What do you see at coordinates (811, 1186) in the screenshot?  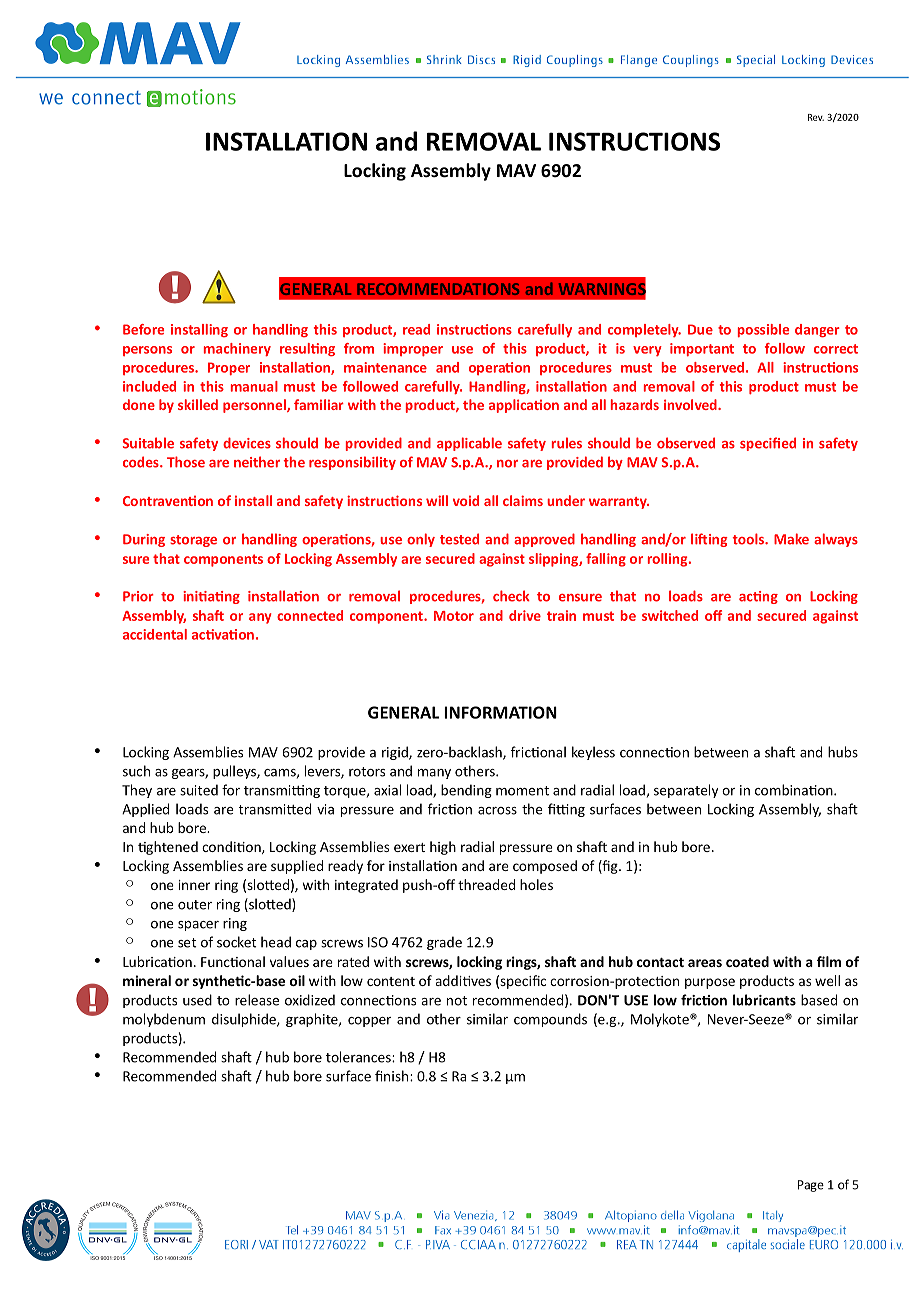 I see `Page` at bounding box center [811, 1186].
